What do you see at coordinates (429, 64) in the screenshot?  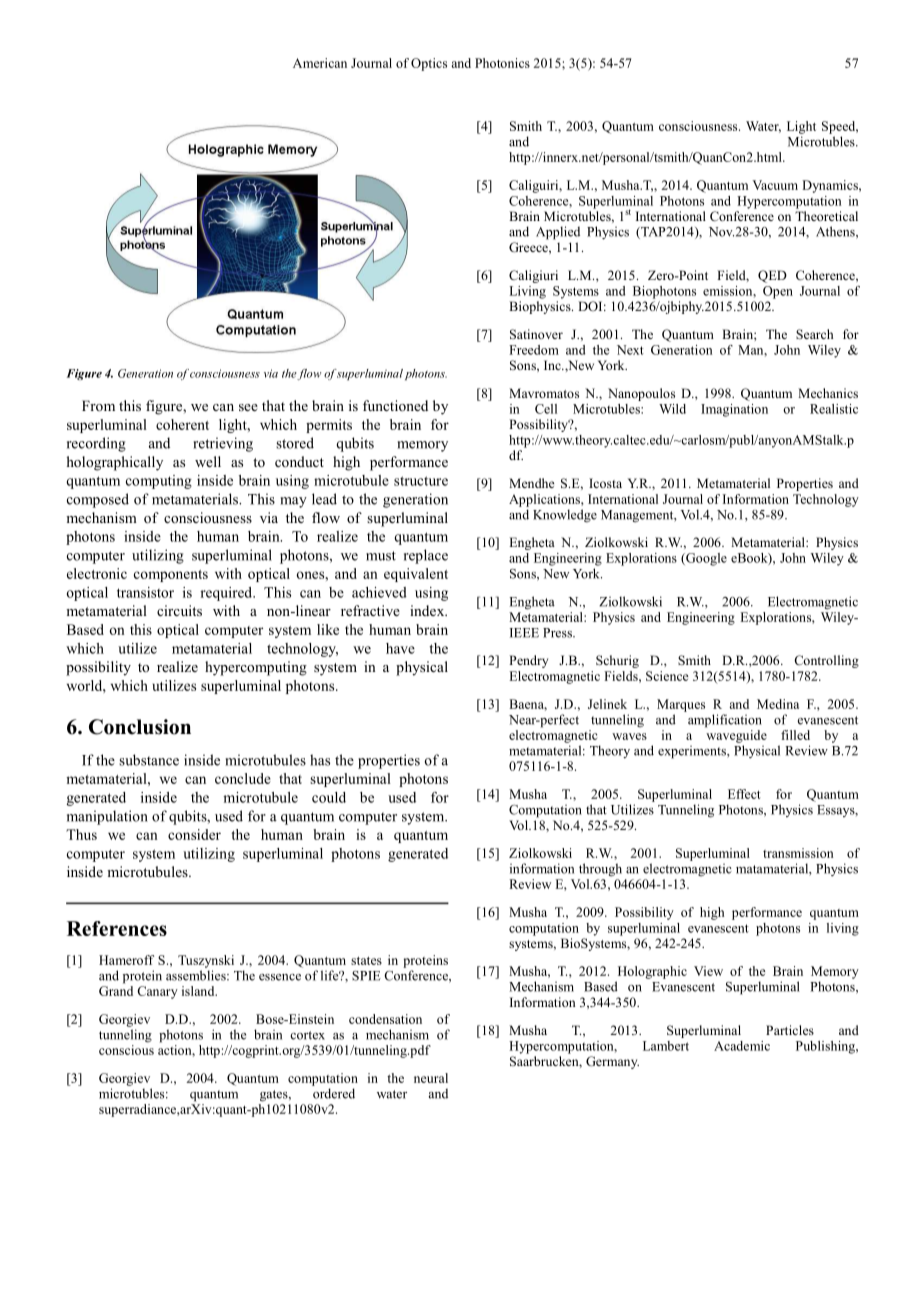 I see `Optics` at bounding box center [429, 64].
